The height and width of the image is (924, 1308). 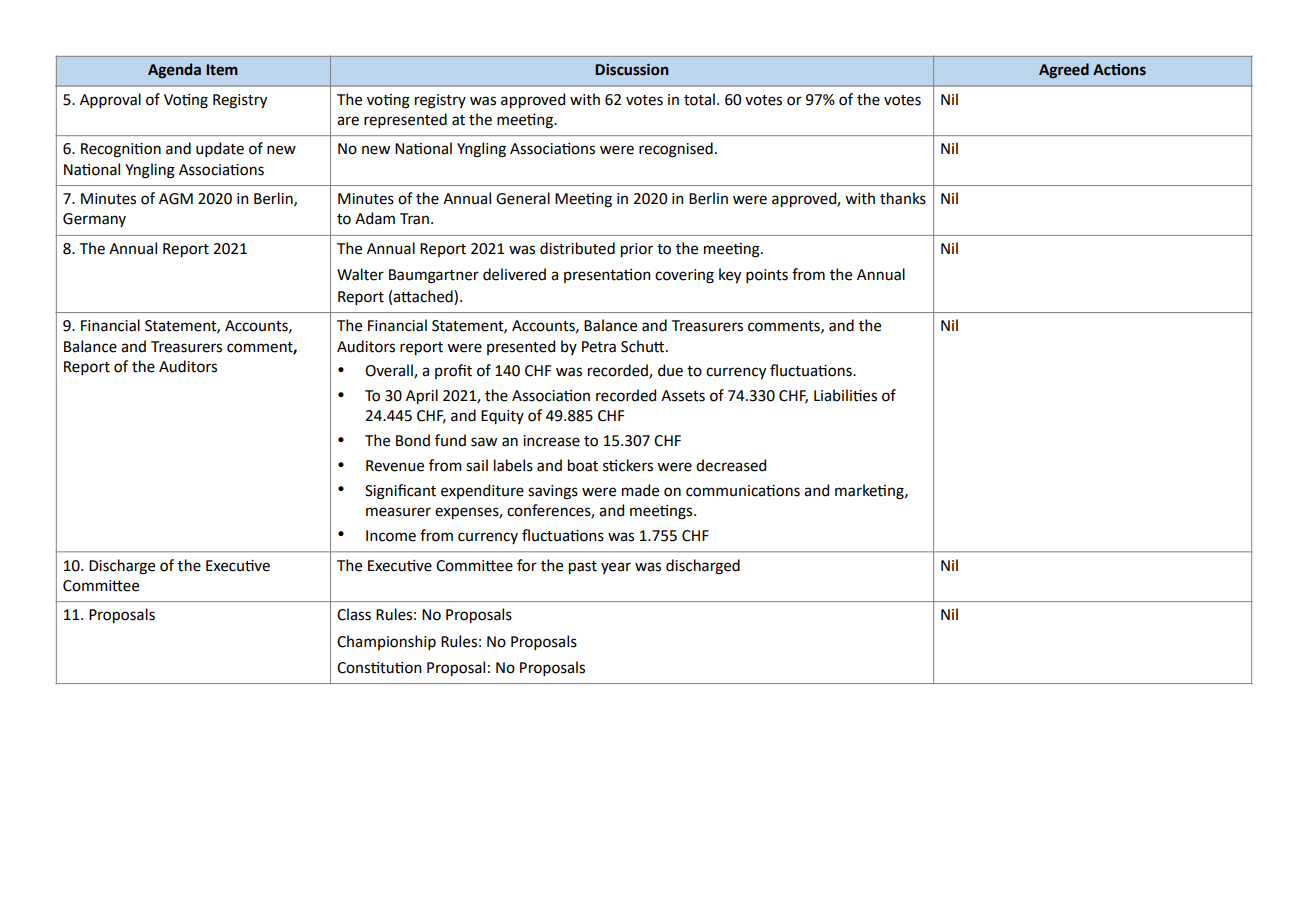 I want to click on Overall, so click(x=390, y=371).
